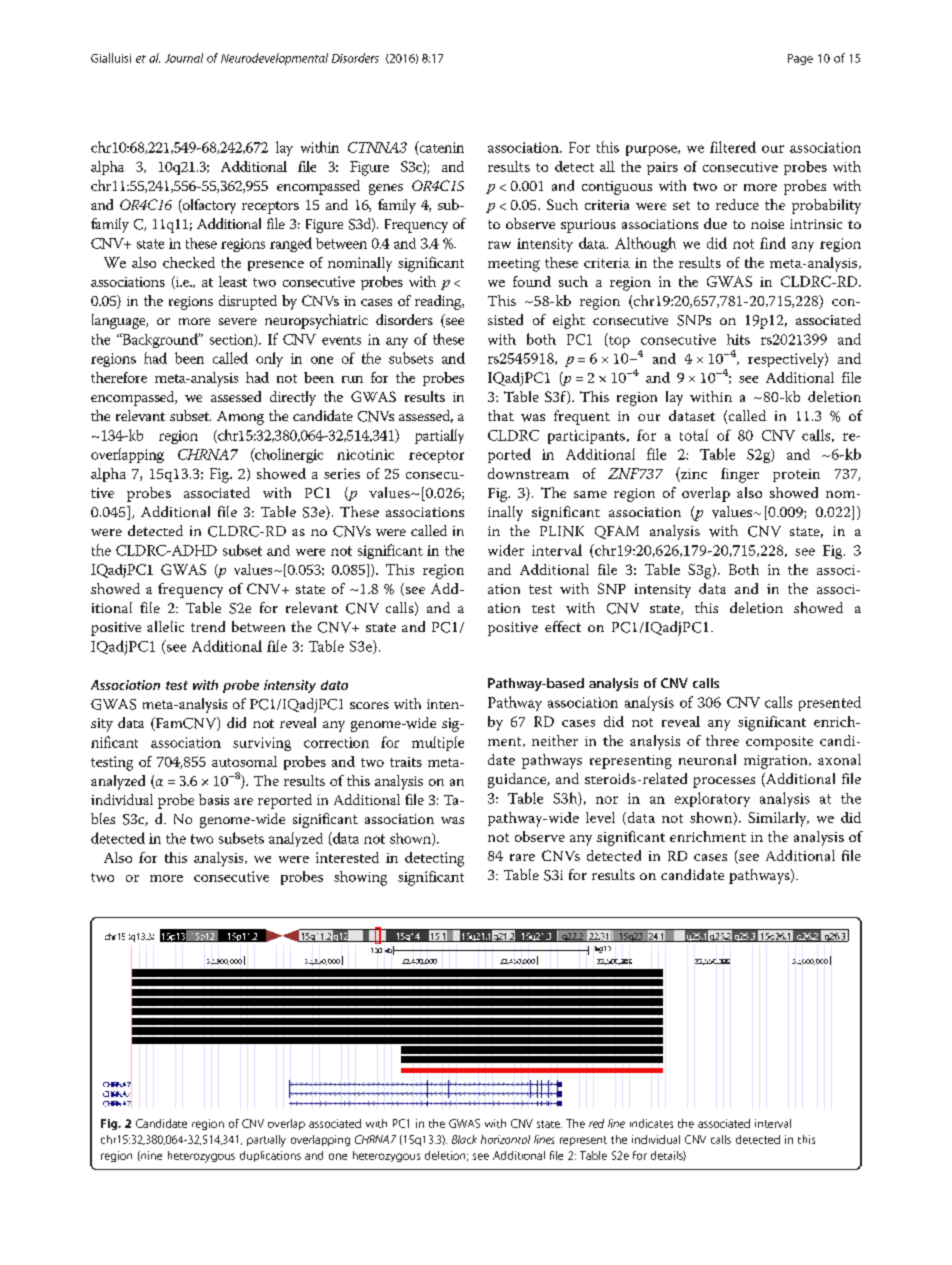 This image has width=952, height=1265. Describe the element at coordinates (464, 1139) in the image. I see `Black` at that location.
